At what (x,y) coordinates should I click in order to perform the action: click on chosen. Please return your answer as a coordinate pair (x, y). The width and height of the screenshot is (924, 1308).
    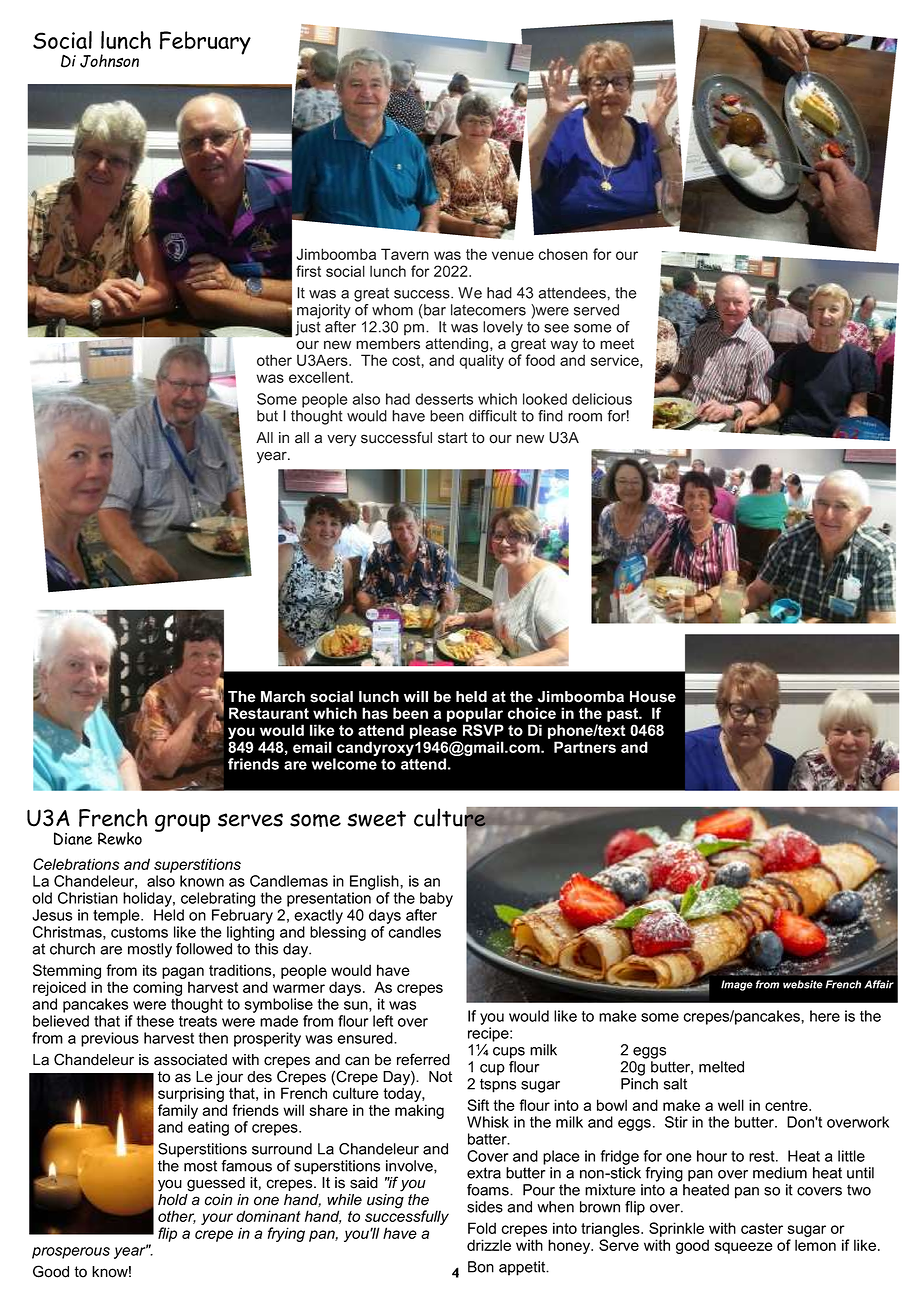
    Looking at the image, I should click on (563, 254).
